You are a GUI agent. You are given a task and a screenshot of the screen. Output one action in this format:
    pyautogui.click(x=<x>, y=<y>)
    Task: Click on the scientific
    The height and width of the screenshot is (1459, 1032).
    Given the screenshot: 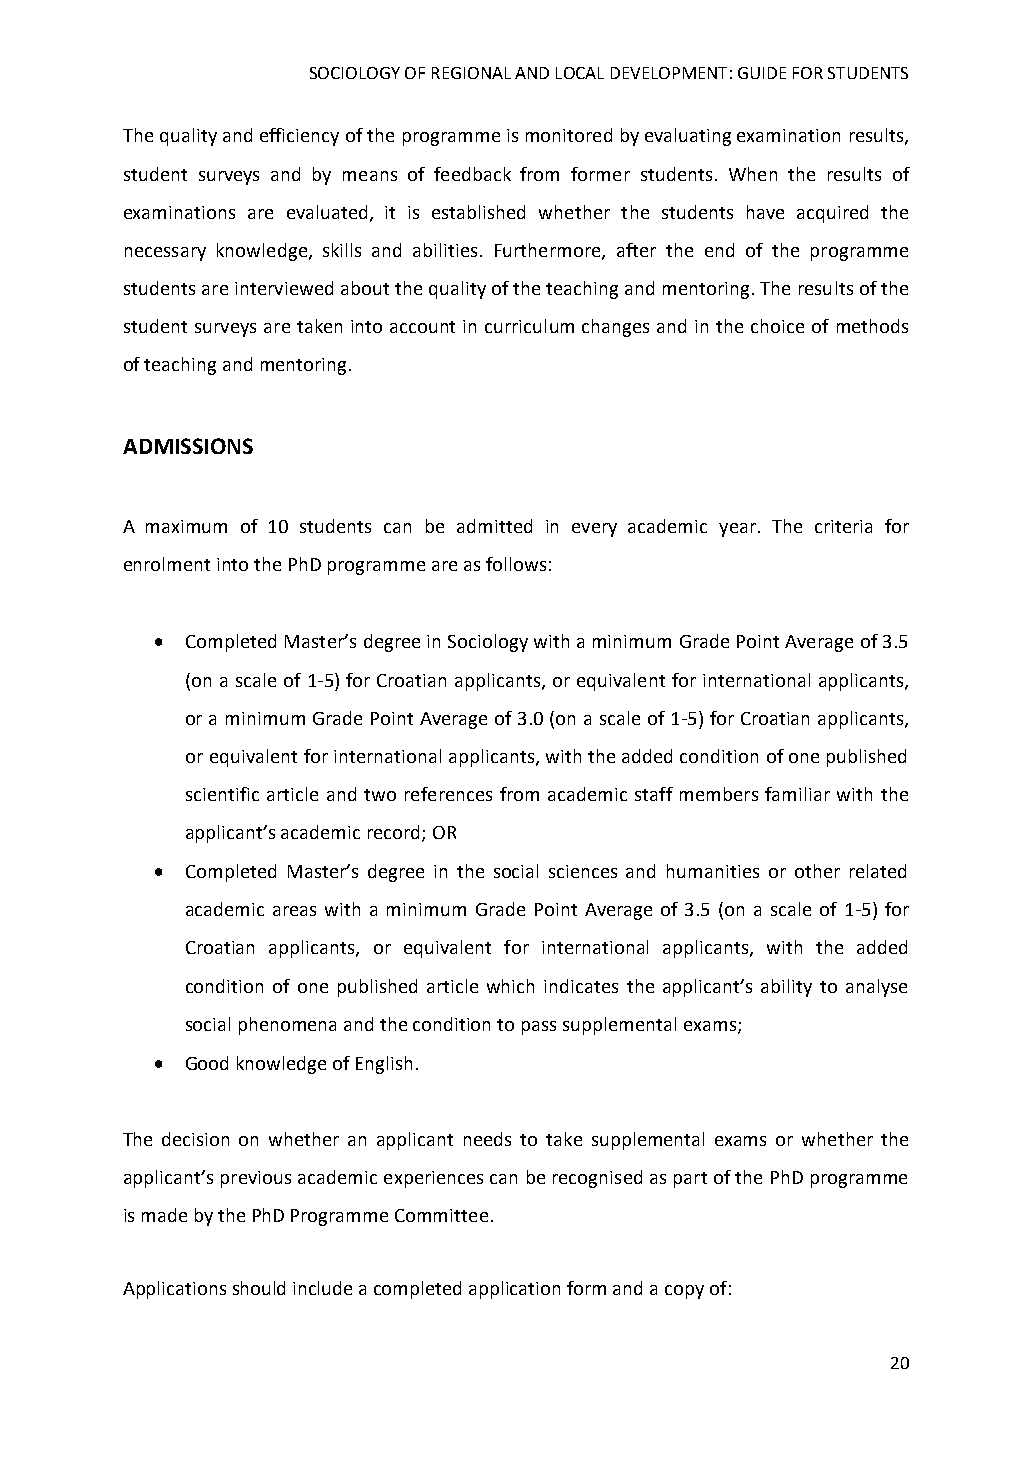 What is the action you would take?
    pyautogui.click(x=222, y=794)
